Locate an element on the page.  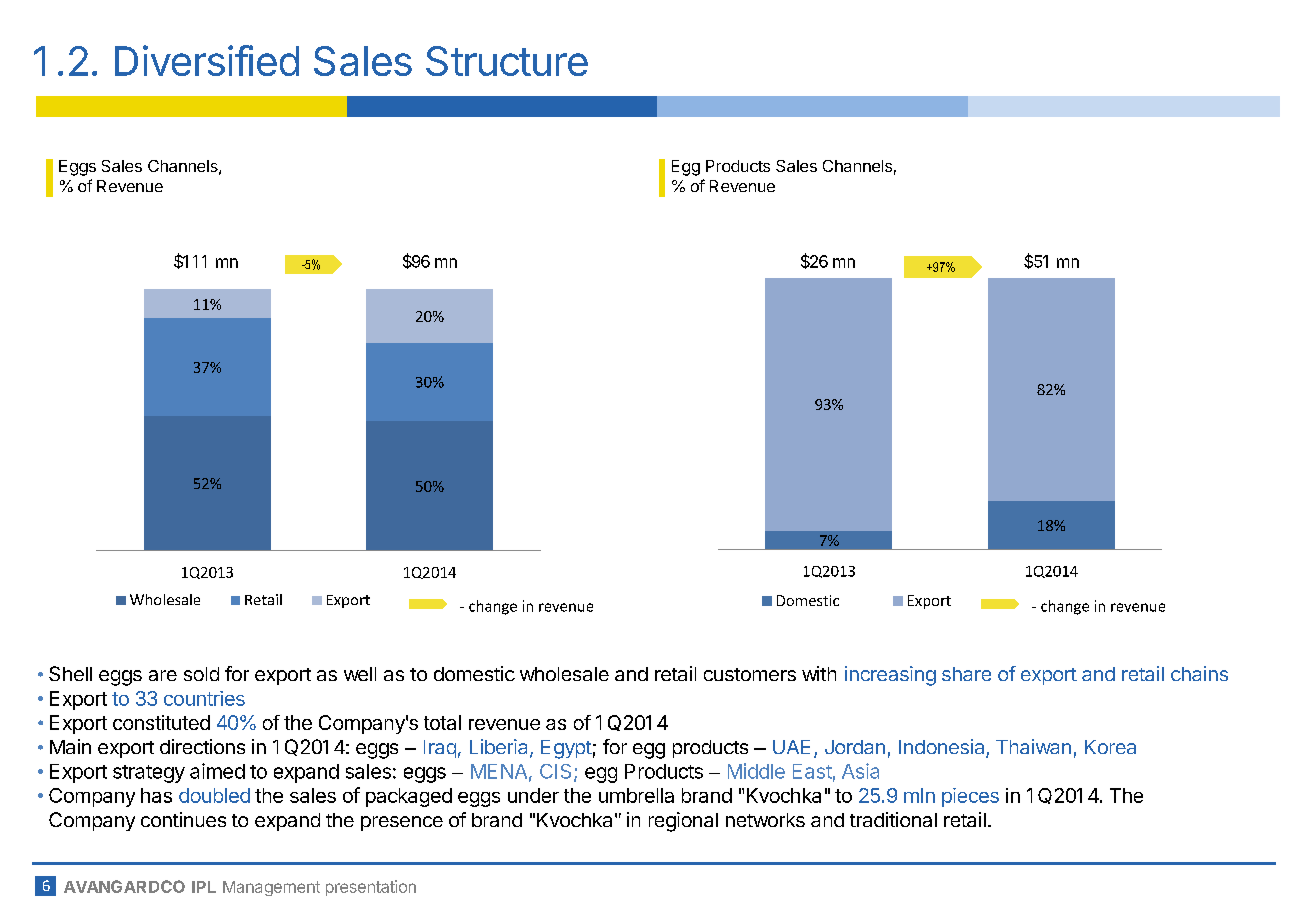
regional is located at coordinates (683, 822).
